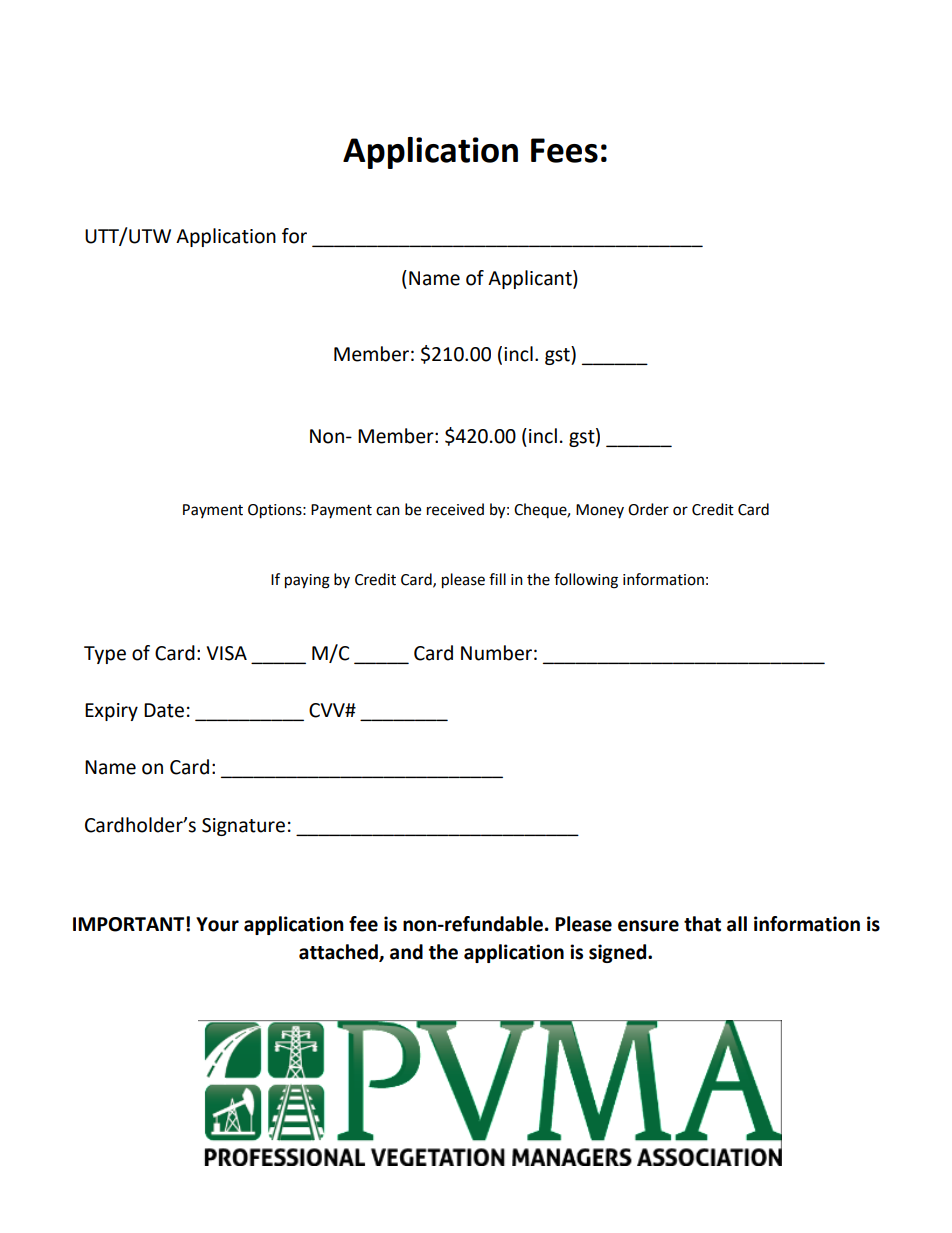 The width and height of the page is (952, 1233). I want to click on fill, so click(497, 579).
